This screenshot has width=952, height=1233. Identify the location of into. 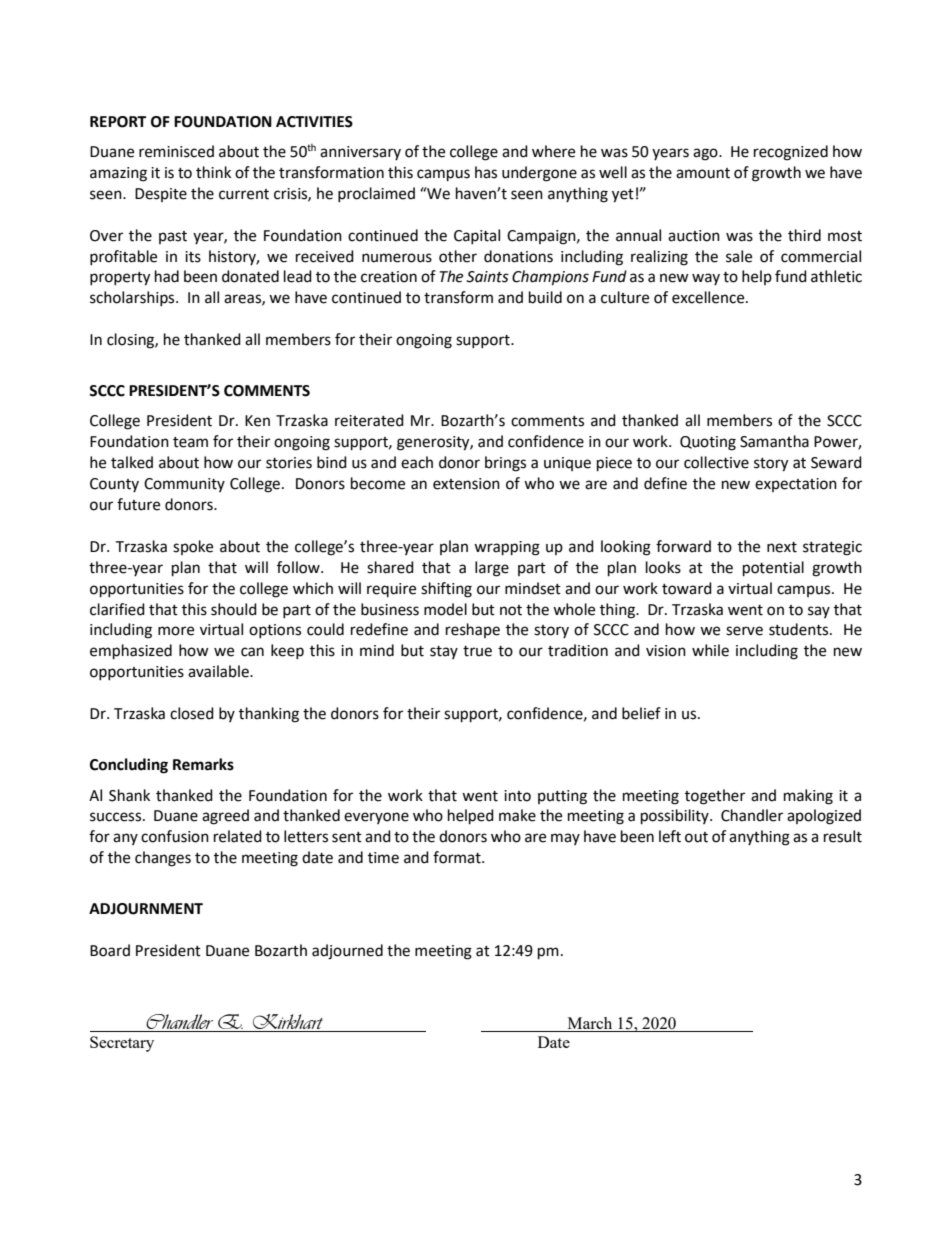
(517, 796).
